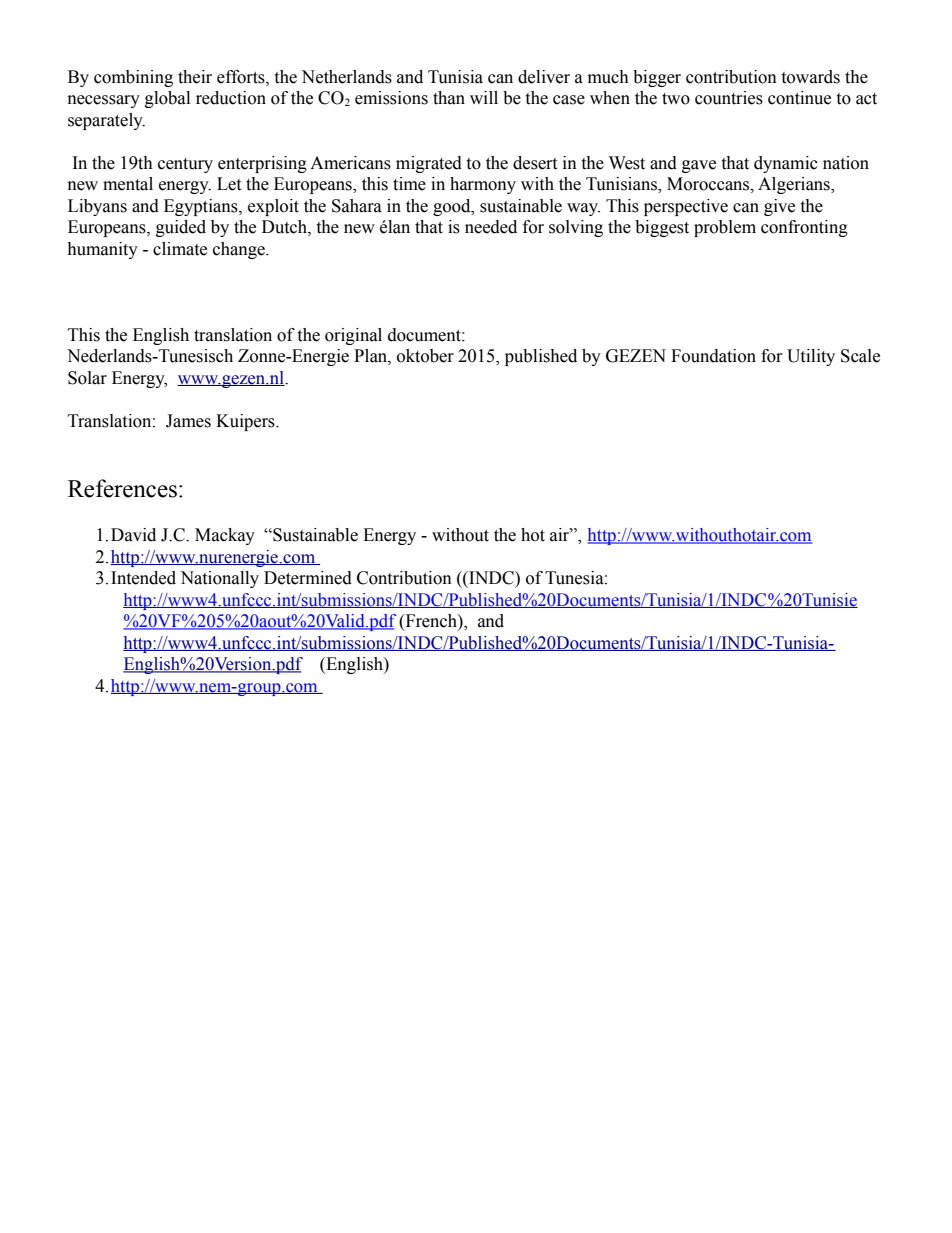 The height and width of the page is (1233, 952). Describe the element at coordinates (425, 356) in the page. I see `oktober` at that location.
